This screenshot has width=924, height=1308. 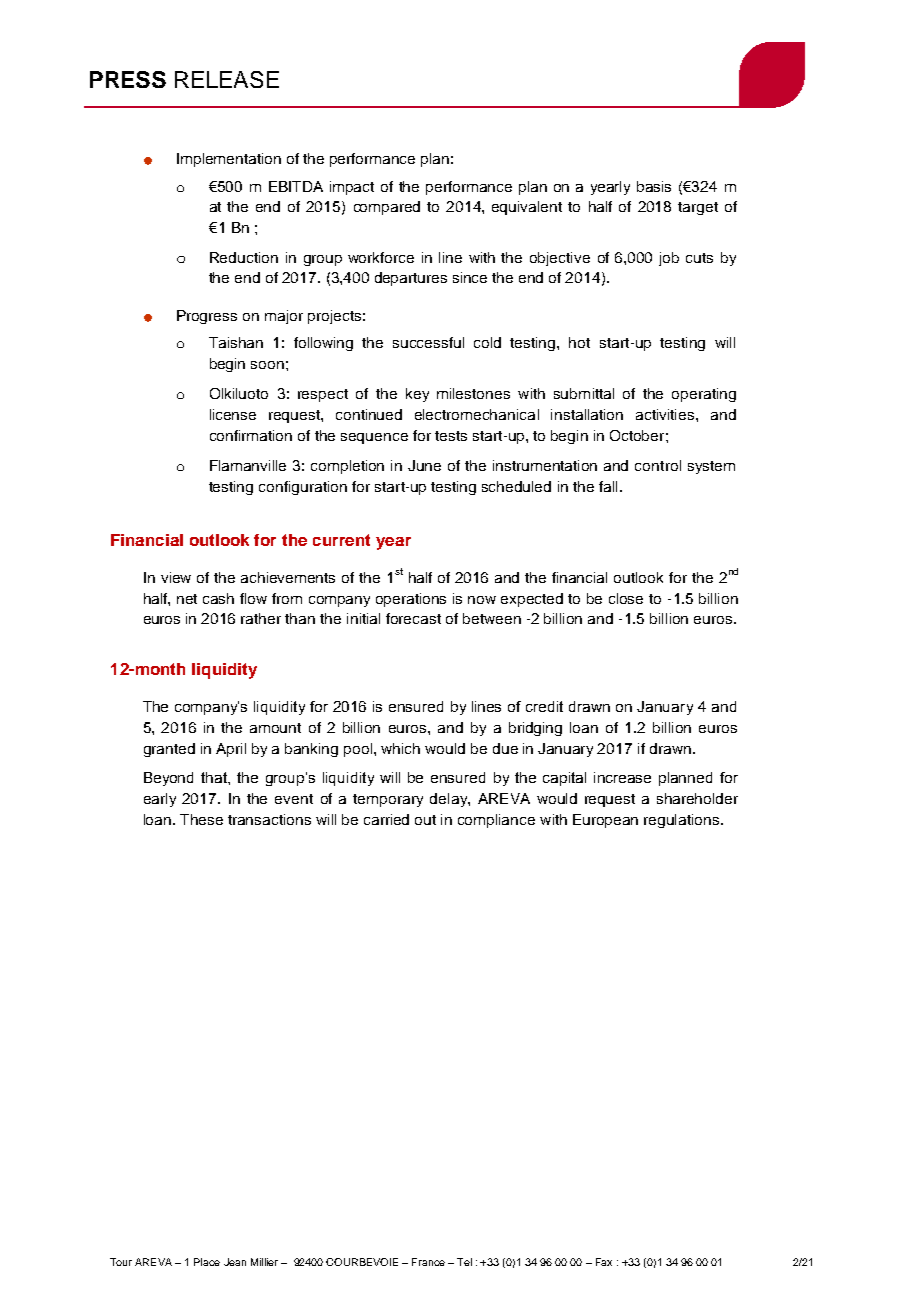 What do you see at coordinates (666, 414) in the screenshot?
I see `activities` at bounding box center [666, 414].
